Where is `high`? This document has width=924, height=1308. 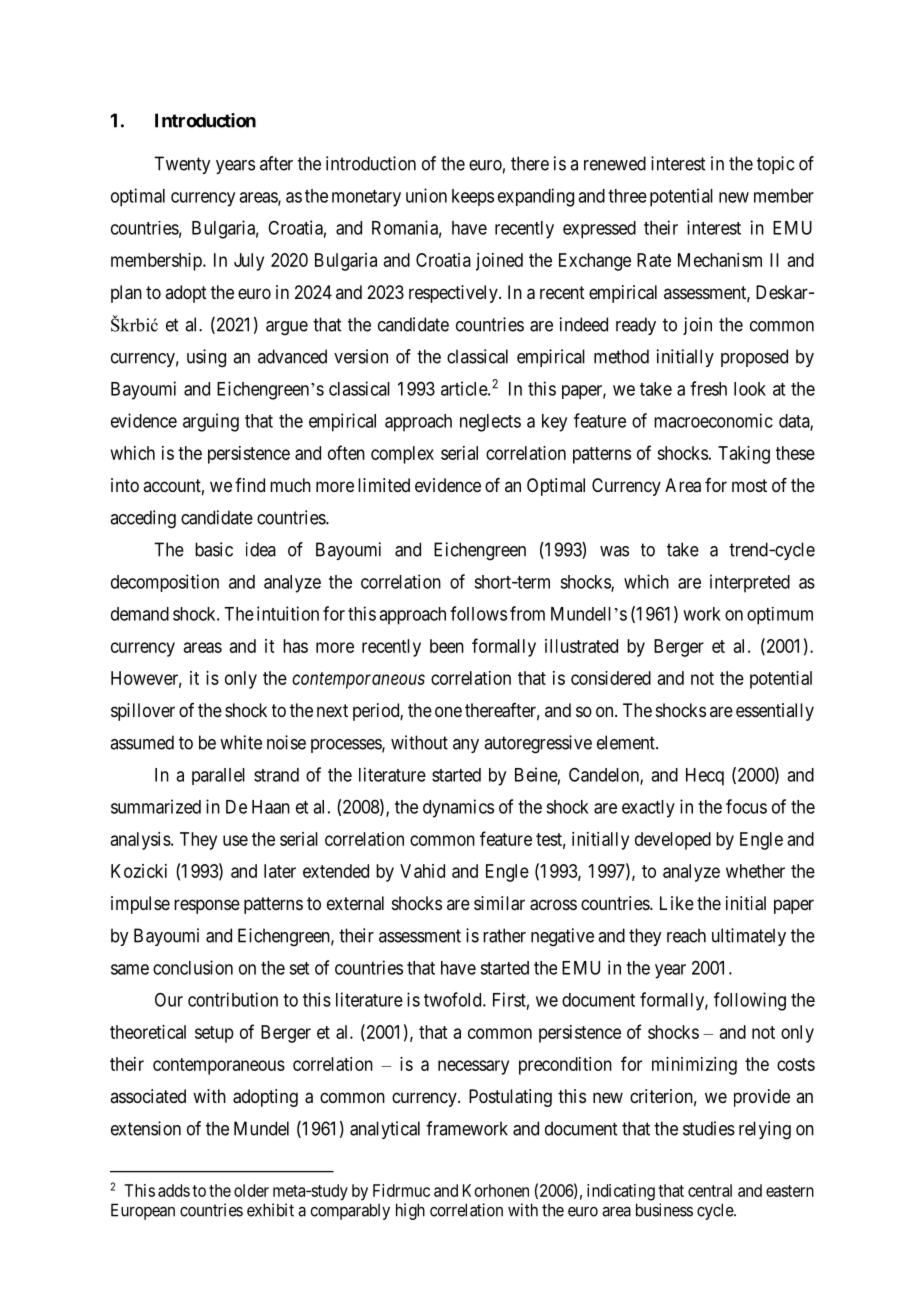
high is located at coordinates (410, 1211).
